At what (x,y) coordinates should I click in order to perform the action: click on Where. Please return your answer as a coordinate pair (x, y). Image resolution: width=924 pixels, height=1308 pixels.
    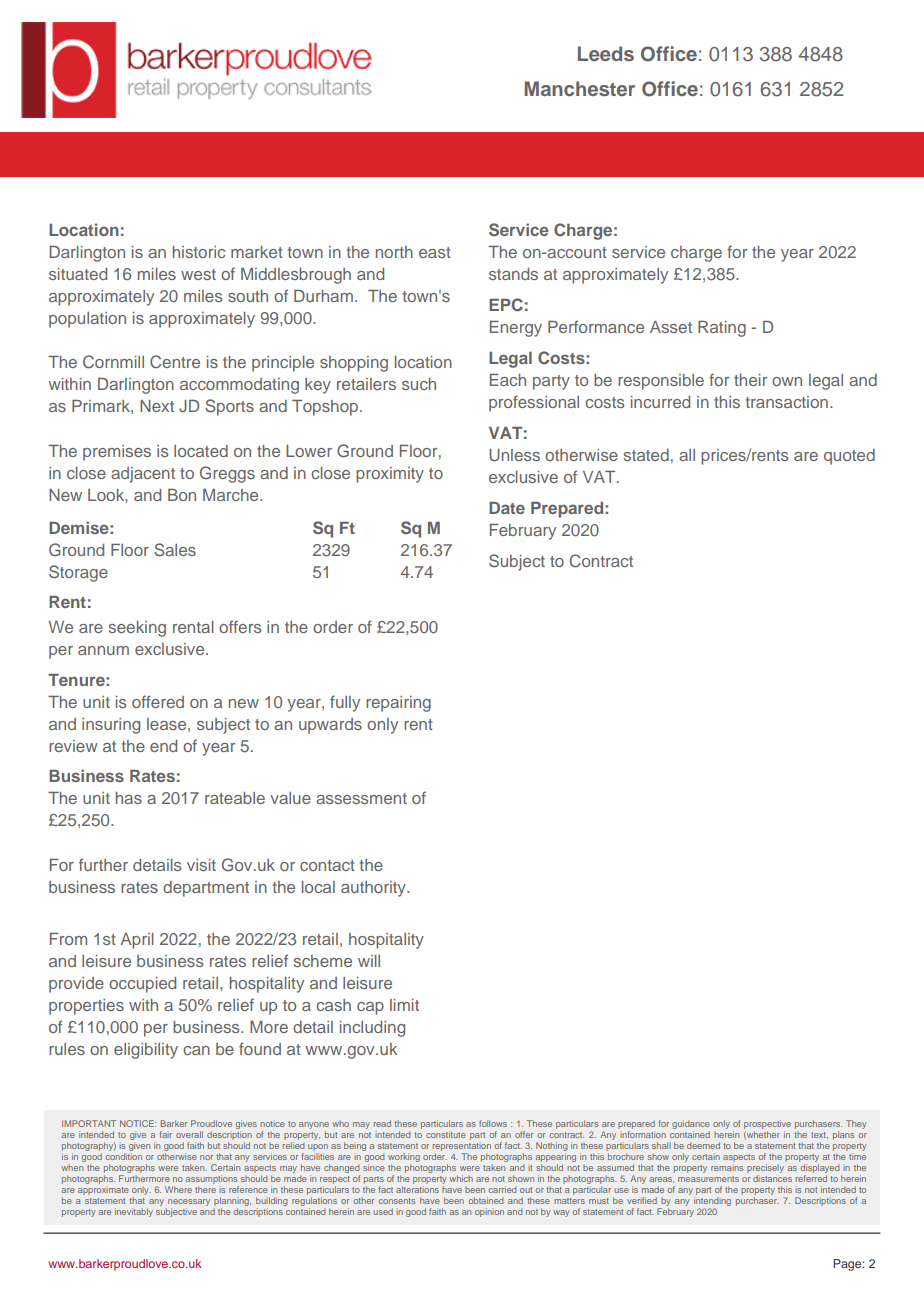
    Looking at the image, I should click on (178, 1189).
